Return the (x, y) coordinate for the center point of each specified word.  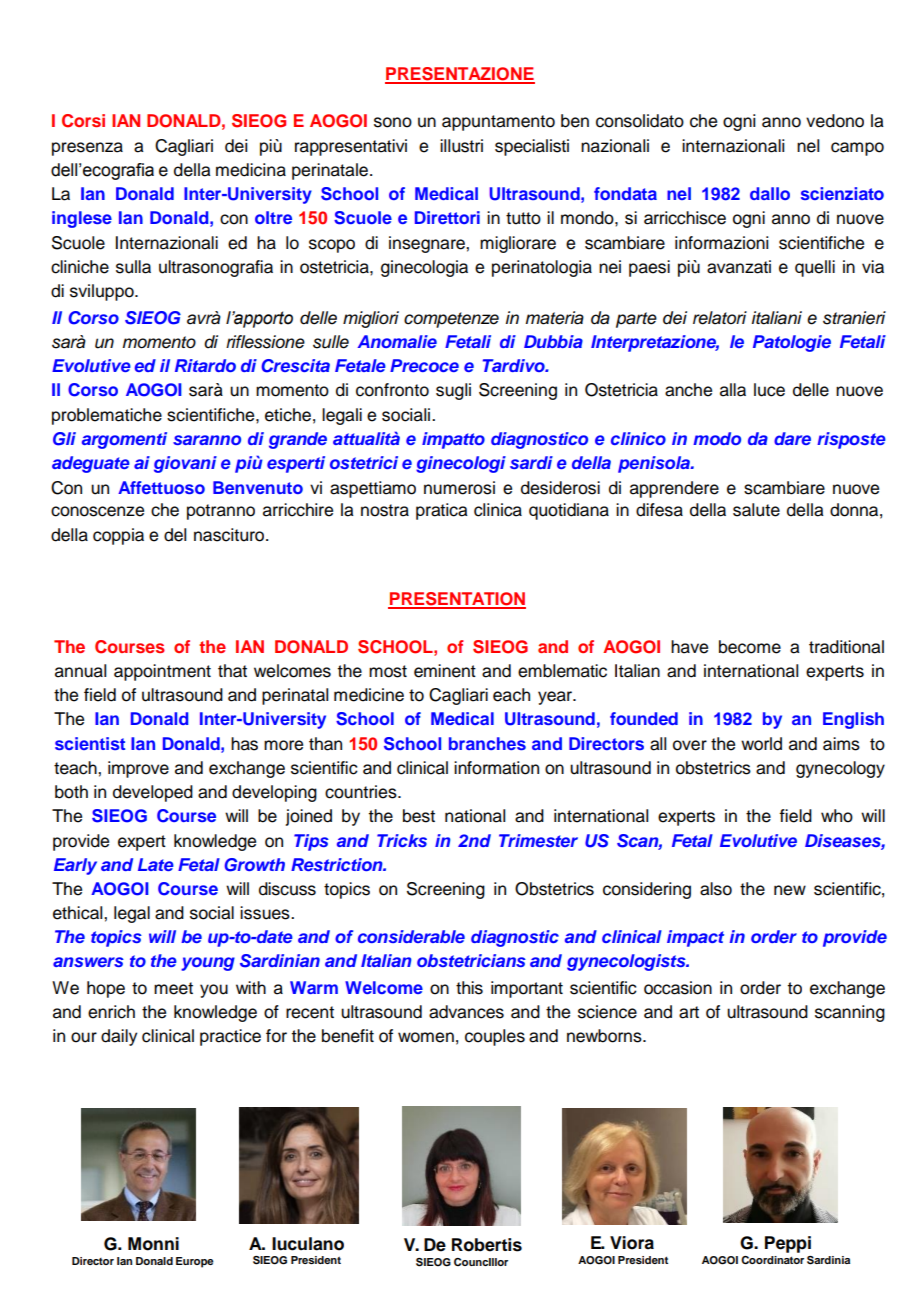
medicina (251, 170)
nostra (385, 510)
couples (495, 1037)
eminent (445, 671)
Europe (195, 1262)
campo (857, 149)
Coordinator (772, 1260)
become (750, 647)
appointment (162, 672)
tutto (523, 218)
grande (298, 440)
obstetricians (471, 960)
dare (792, 438)
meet (173, 988)
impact (695, 938)
